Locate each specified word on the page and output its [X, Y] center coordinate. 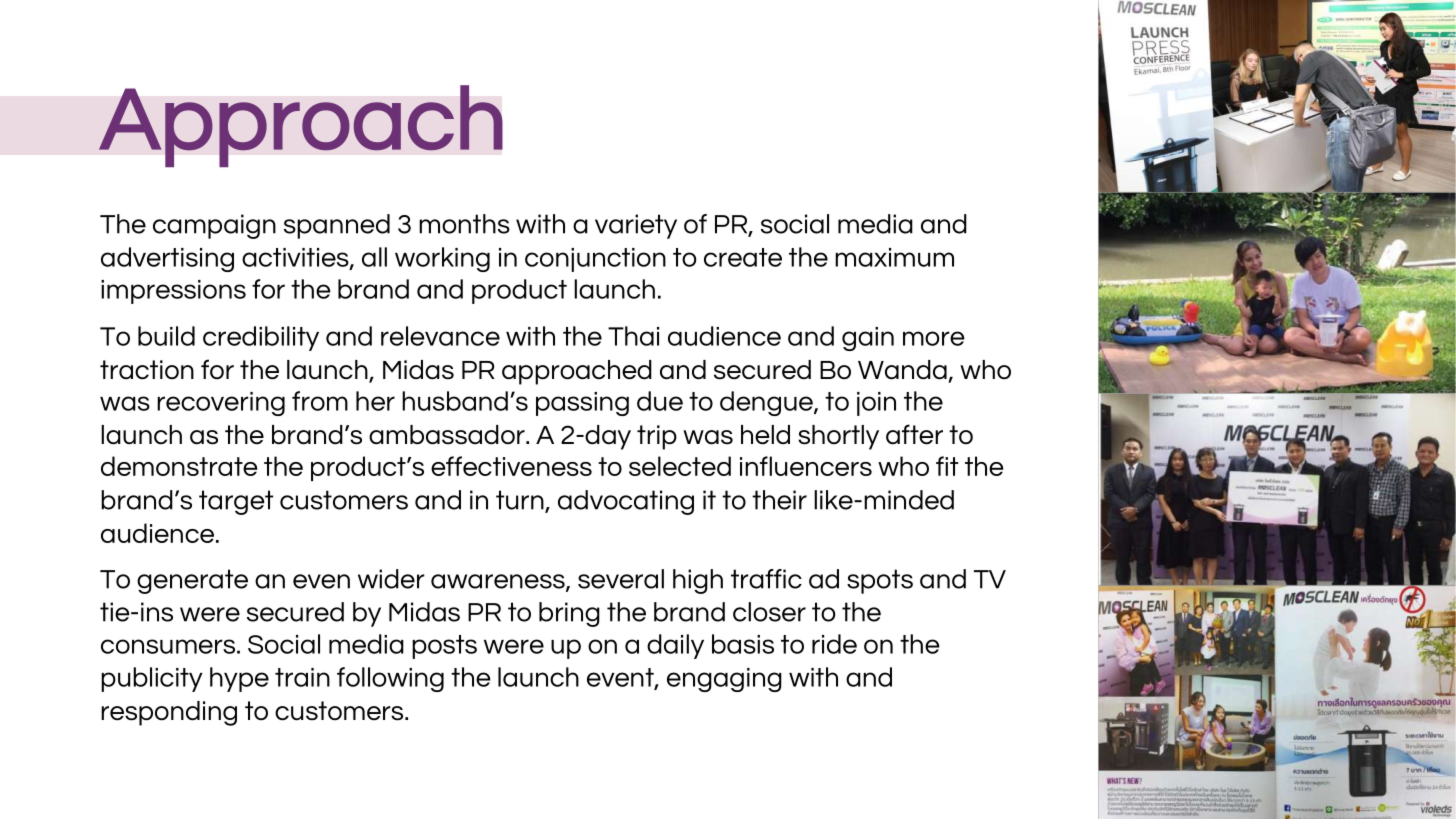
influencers [806, 466]
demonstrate [179, 466]
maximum [894, 257]
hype [239, 679]
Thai [633, 336]
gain [868, 339]
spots [880, 581]
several [621, 579]
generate [192, 581]
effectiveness [511, 466]
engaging [724, 680]
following [390, 679]
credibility [261, 338]
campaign [214, 226]
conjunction [595, 260]
